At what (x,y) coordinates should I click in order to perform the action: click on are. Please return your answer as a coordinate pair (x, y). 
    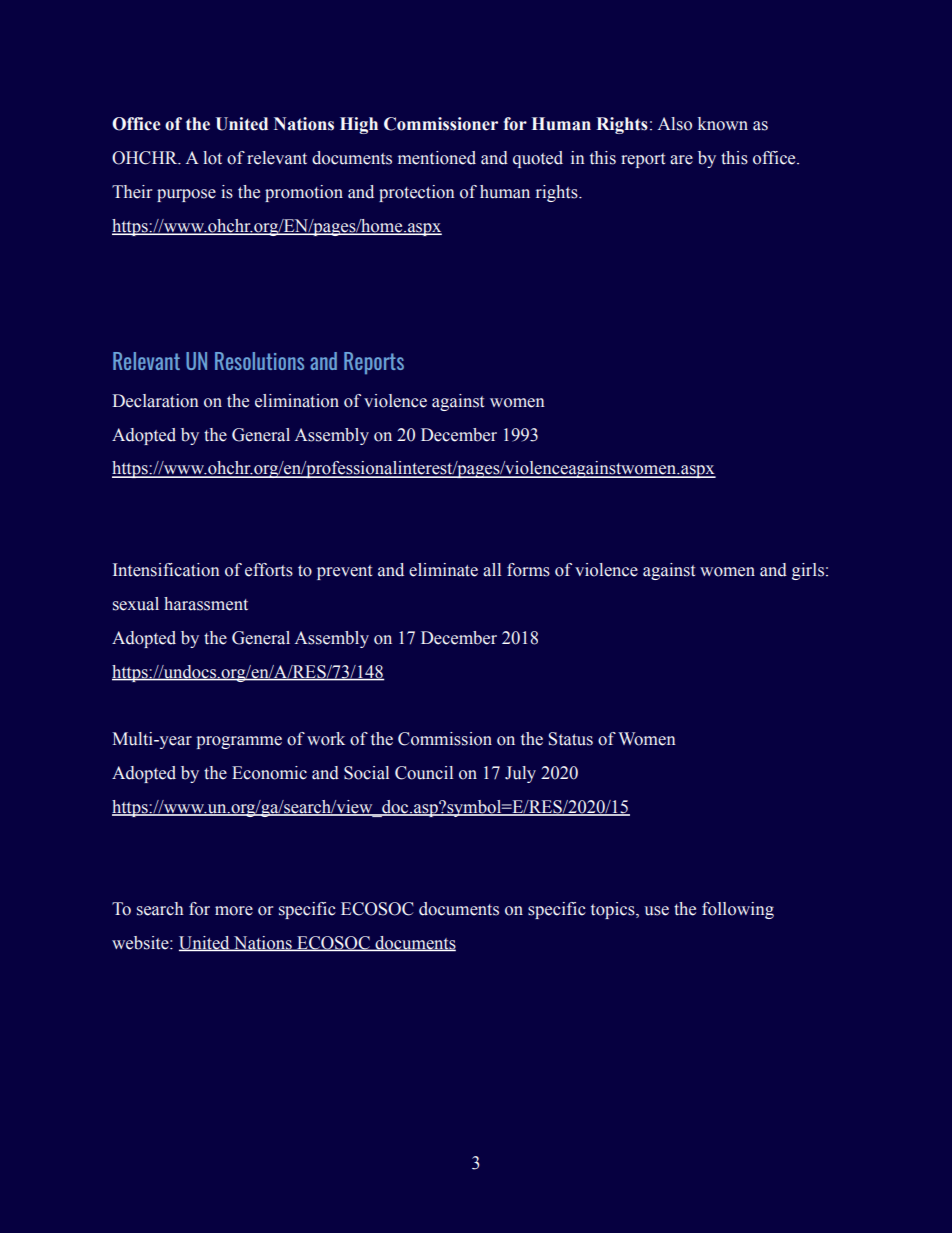
    Looking at the image, I should click on (681, 160).
